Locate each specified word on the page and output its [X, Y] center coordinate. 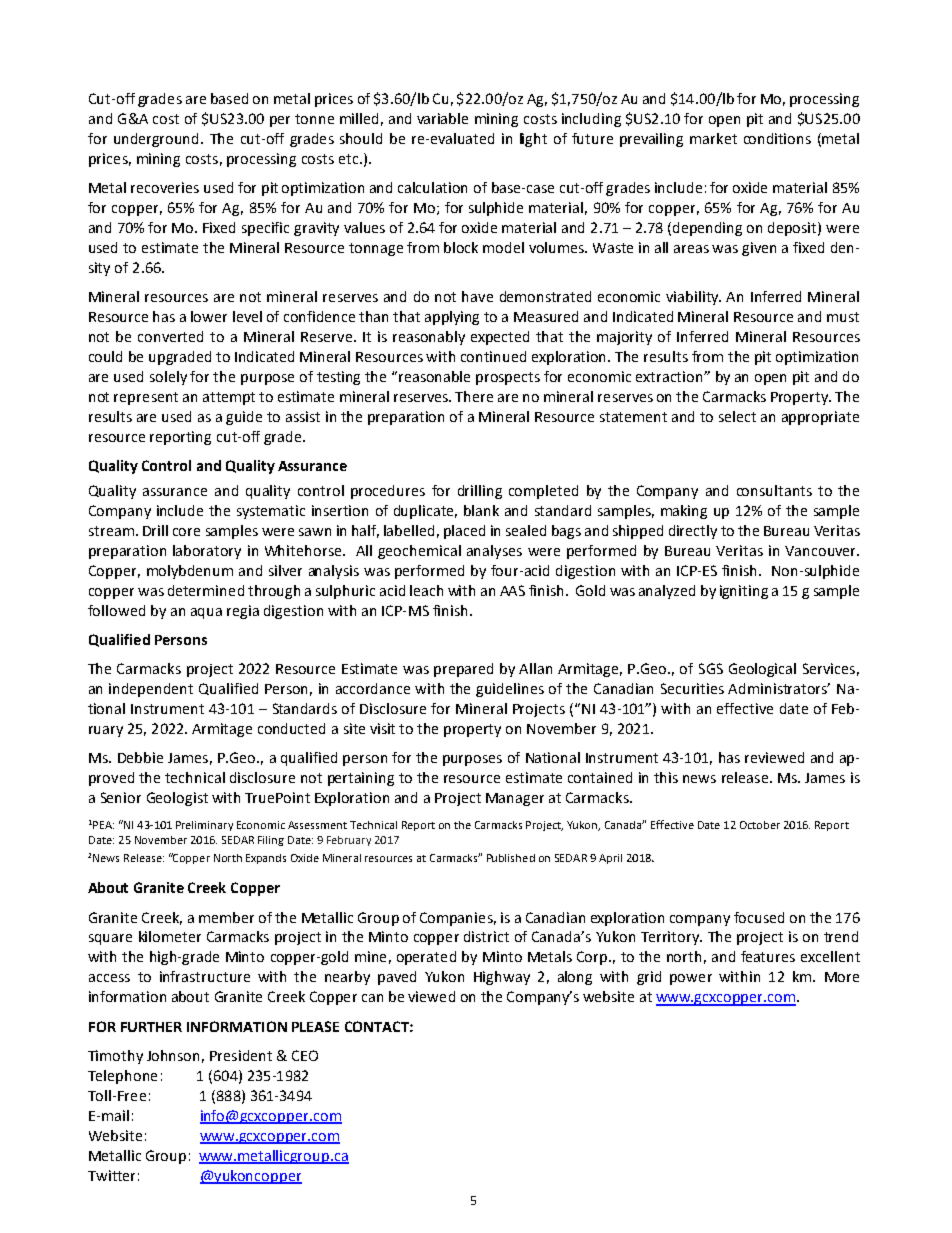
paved [397, 978]
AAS [512, 590]
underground [158, 140]
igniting [744, 592]
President [241, 1055]
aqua [206, 613]
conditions [777, 138]
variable [442, 118]
